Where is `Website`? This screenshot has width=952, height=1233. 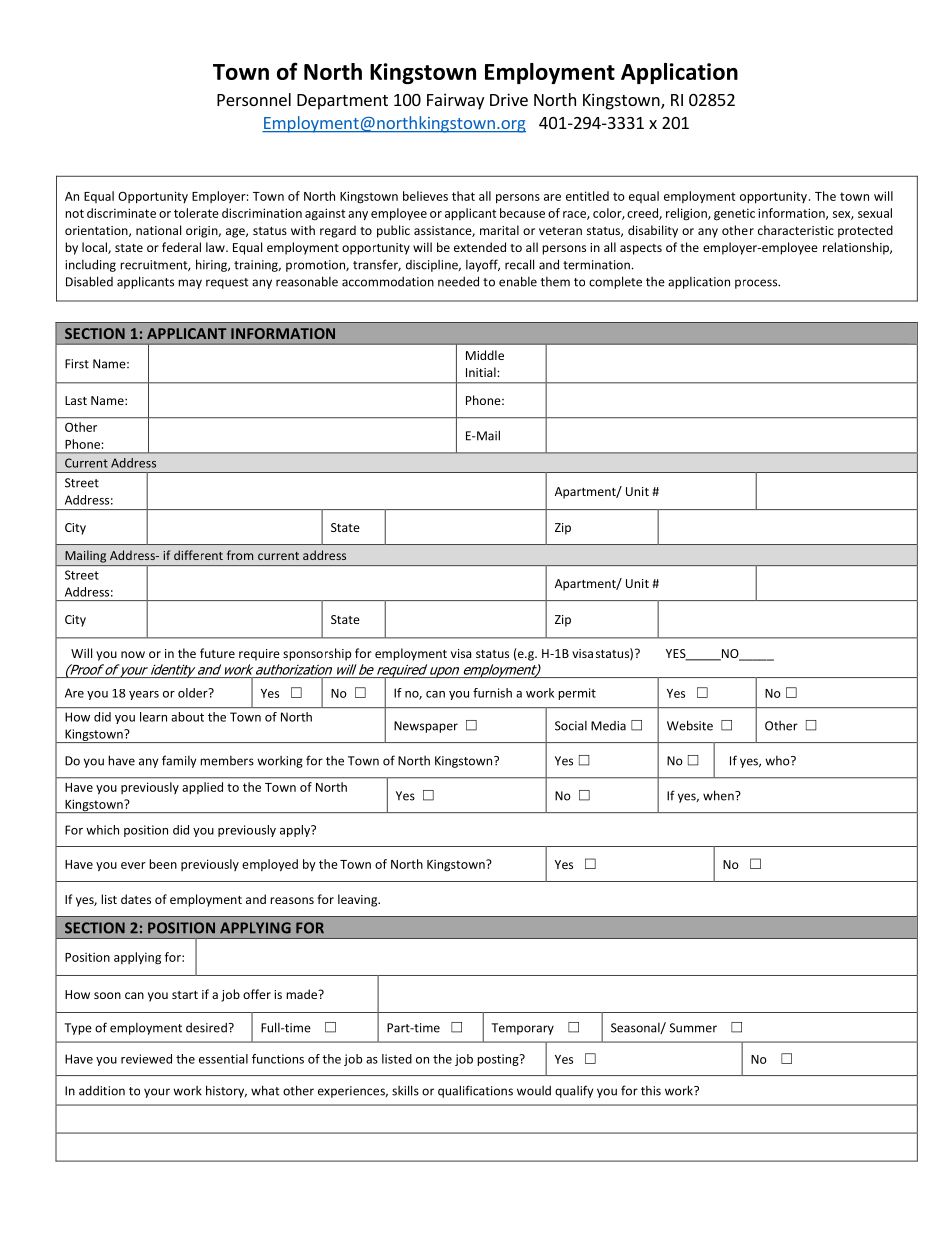
Website is located at coordinates (690, 725).
